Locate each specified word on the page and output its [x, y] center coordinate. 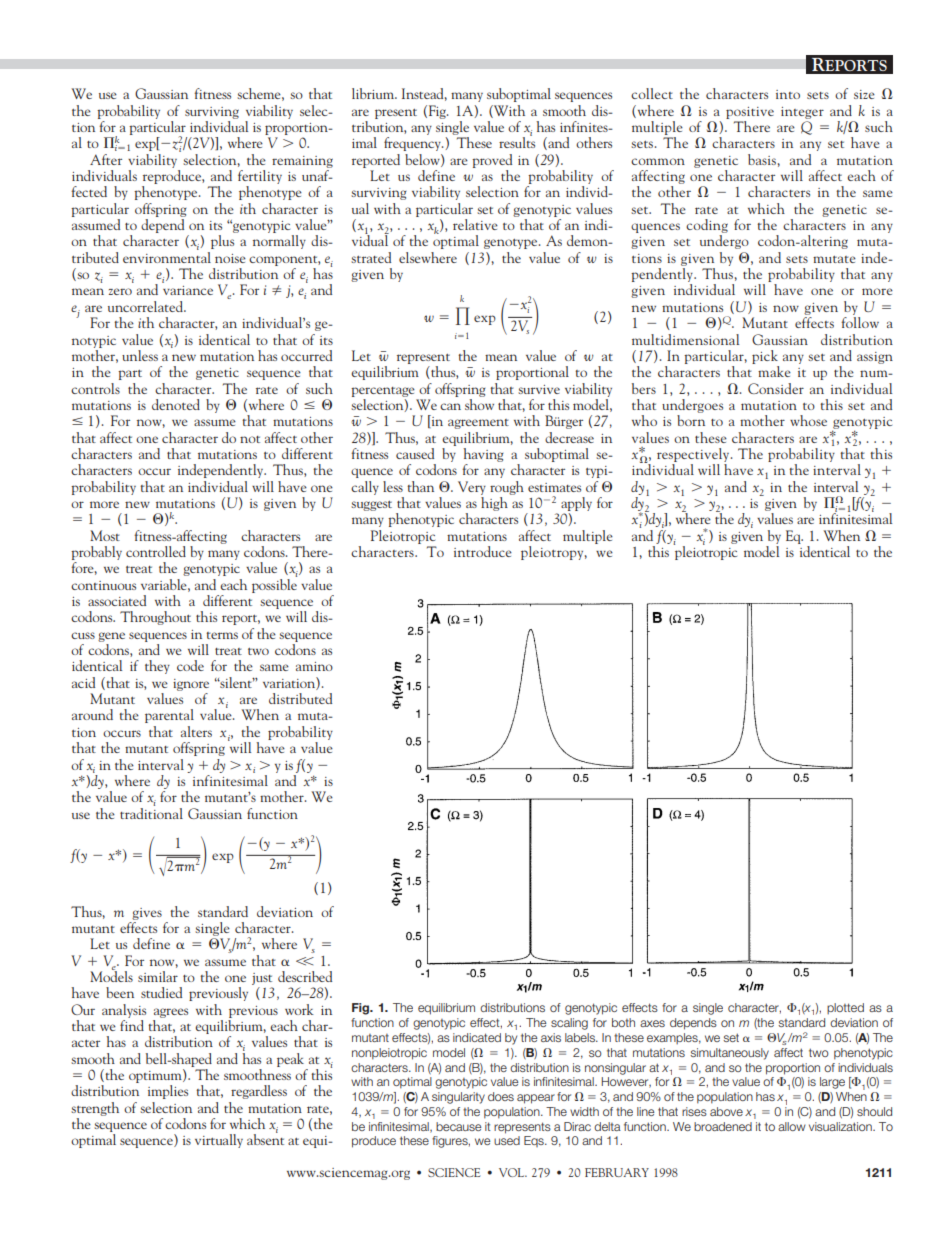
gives [147, 914]
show [479, 403]
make [774, 371]
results [517, 141]
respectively [694, 455]
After [106, 159]
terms [222, 635]
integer [802, 113]
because [459, 1126]
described [305, 976]
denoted [176, 404]
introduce [483, 551]
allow [792, 1126]
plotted [845, 1008]
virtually [219, 1141]
